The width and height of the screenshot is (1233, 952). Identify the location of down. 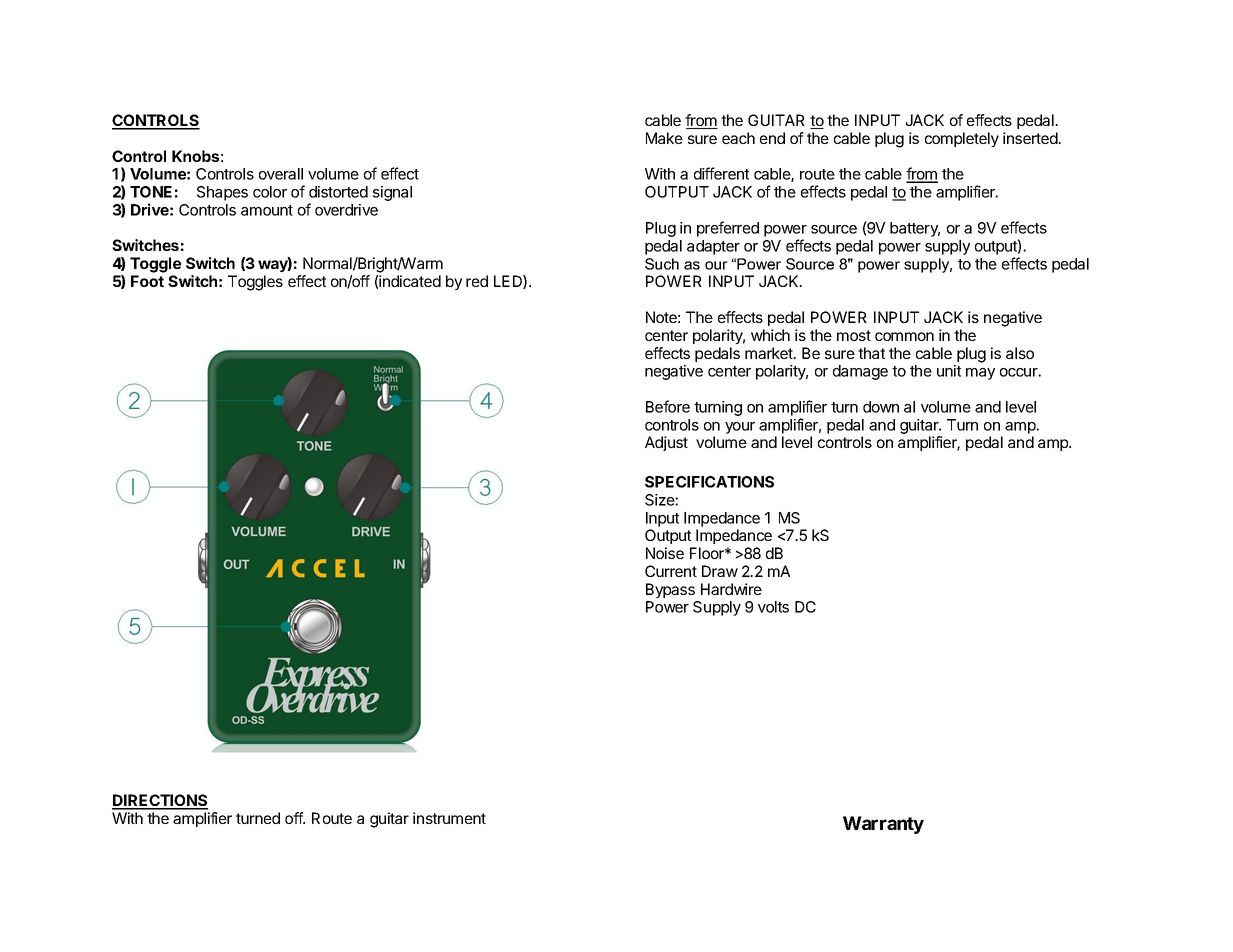
(881, 407).
